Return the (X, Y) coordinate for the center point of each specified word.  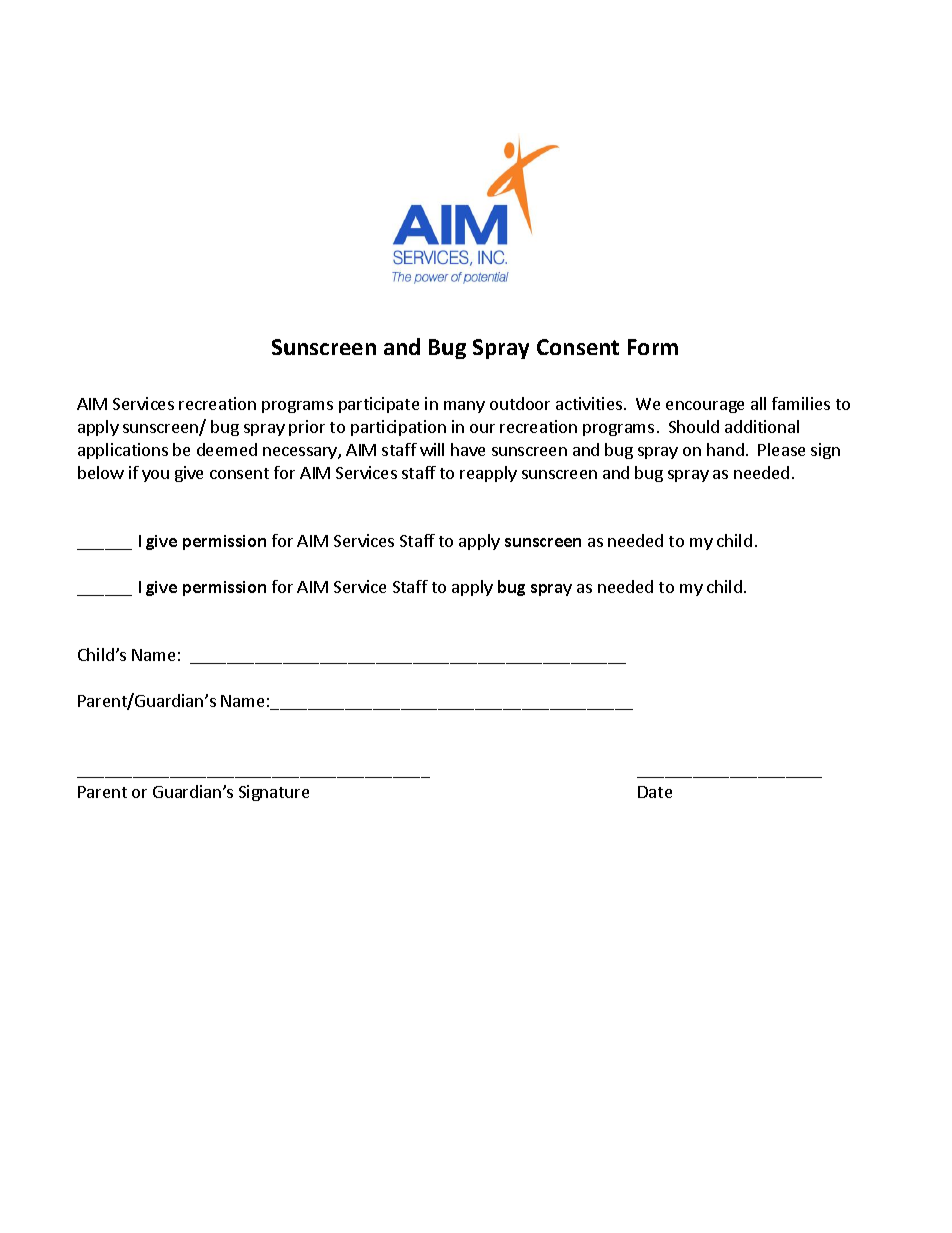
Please (781, 449)
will (432, 449)
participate (379, 405)
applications (123, 451)
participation (398, 428)
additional (762, 426)
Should (694, 426)
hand (725, 449)
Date (655, 792)
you (155, 476)
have (468, 449)
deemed (227, 449)
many (464, 407)
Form (653, 347)
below (101, 472)
